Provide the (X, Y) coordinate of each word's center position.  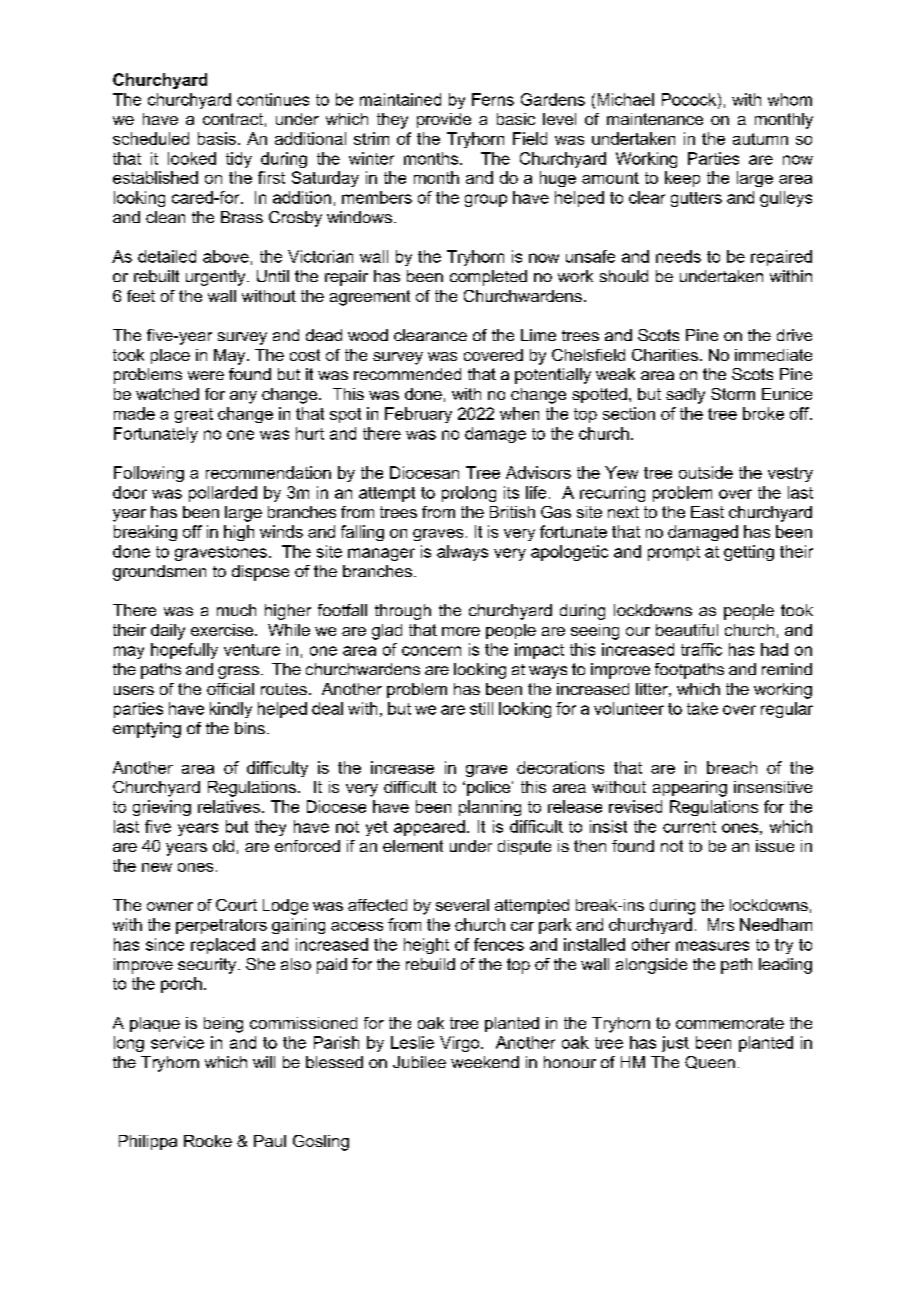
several (462, 905)
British (512, 512)
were (206, 375)
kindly (231, 710)
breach (732, 767)
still (481, 708)
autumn (760, 139)
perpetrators (221, 926)
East (707, 512)
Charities (665, 355)
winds (281, 531)
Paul (270, 1141)
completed (488, 278)
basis (217, 138)
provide (444, 120)
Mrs (721, 924)
